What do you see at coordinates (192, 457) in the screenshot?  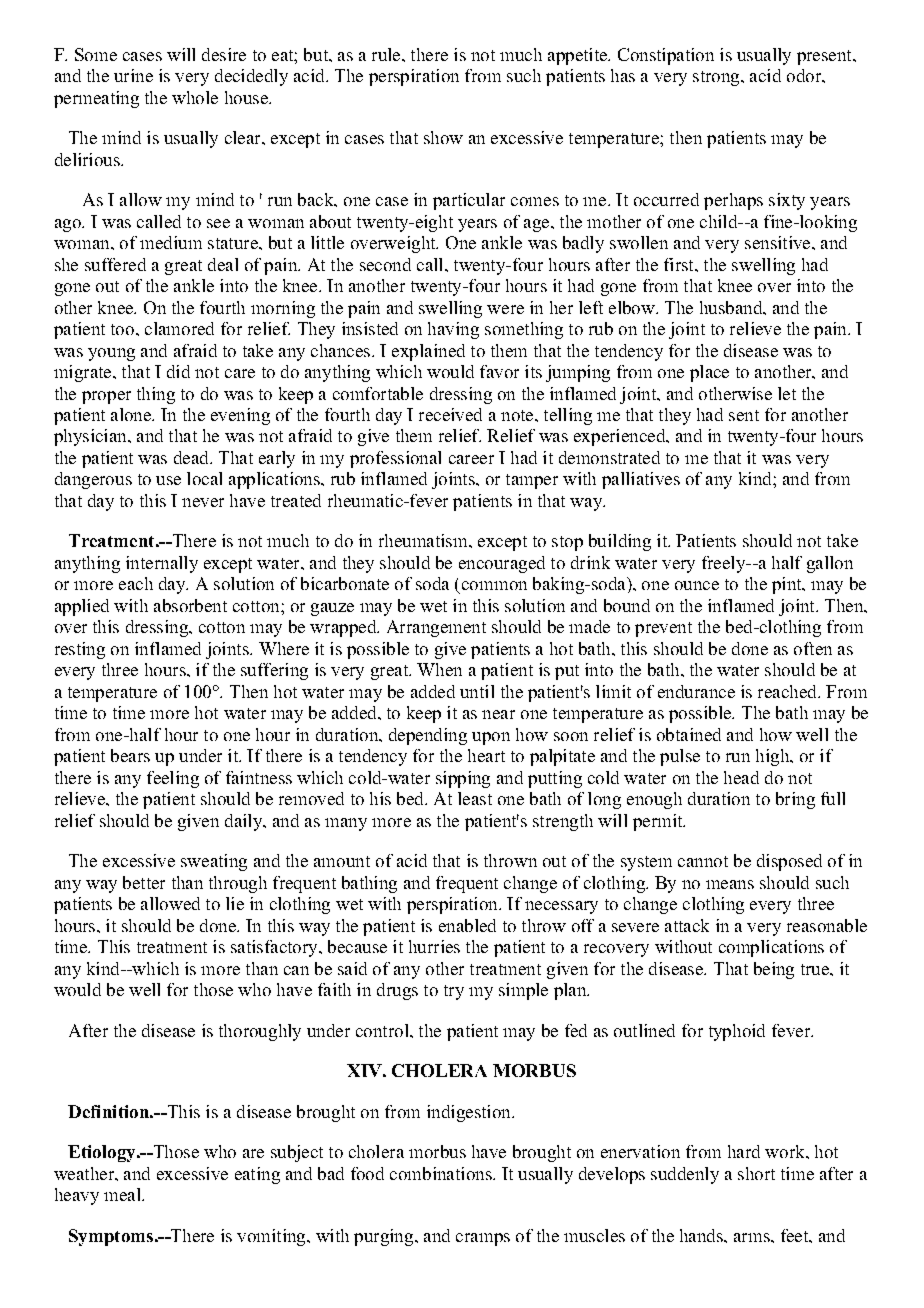 I see `dead` at bounding box center [192, 457].
